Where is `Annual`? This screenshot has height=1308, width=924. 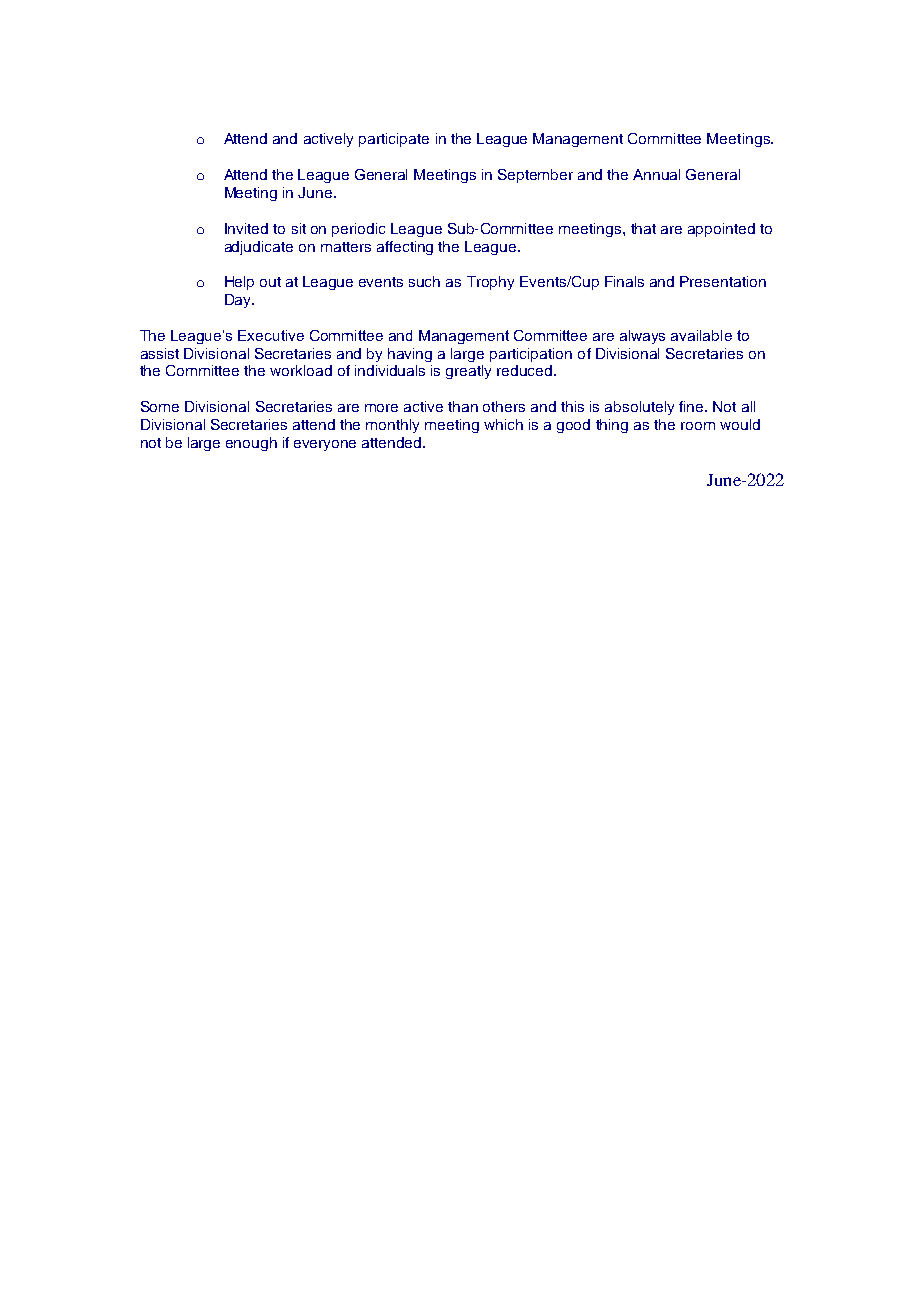
Annual is located at coordinates (656, 174).
